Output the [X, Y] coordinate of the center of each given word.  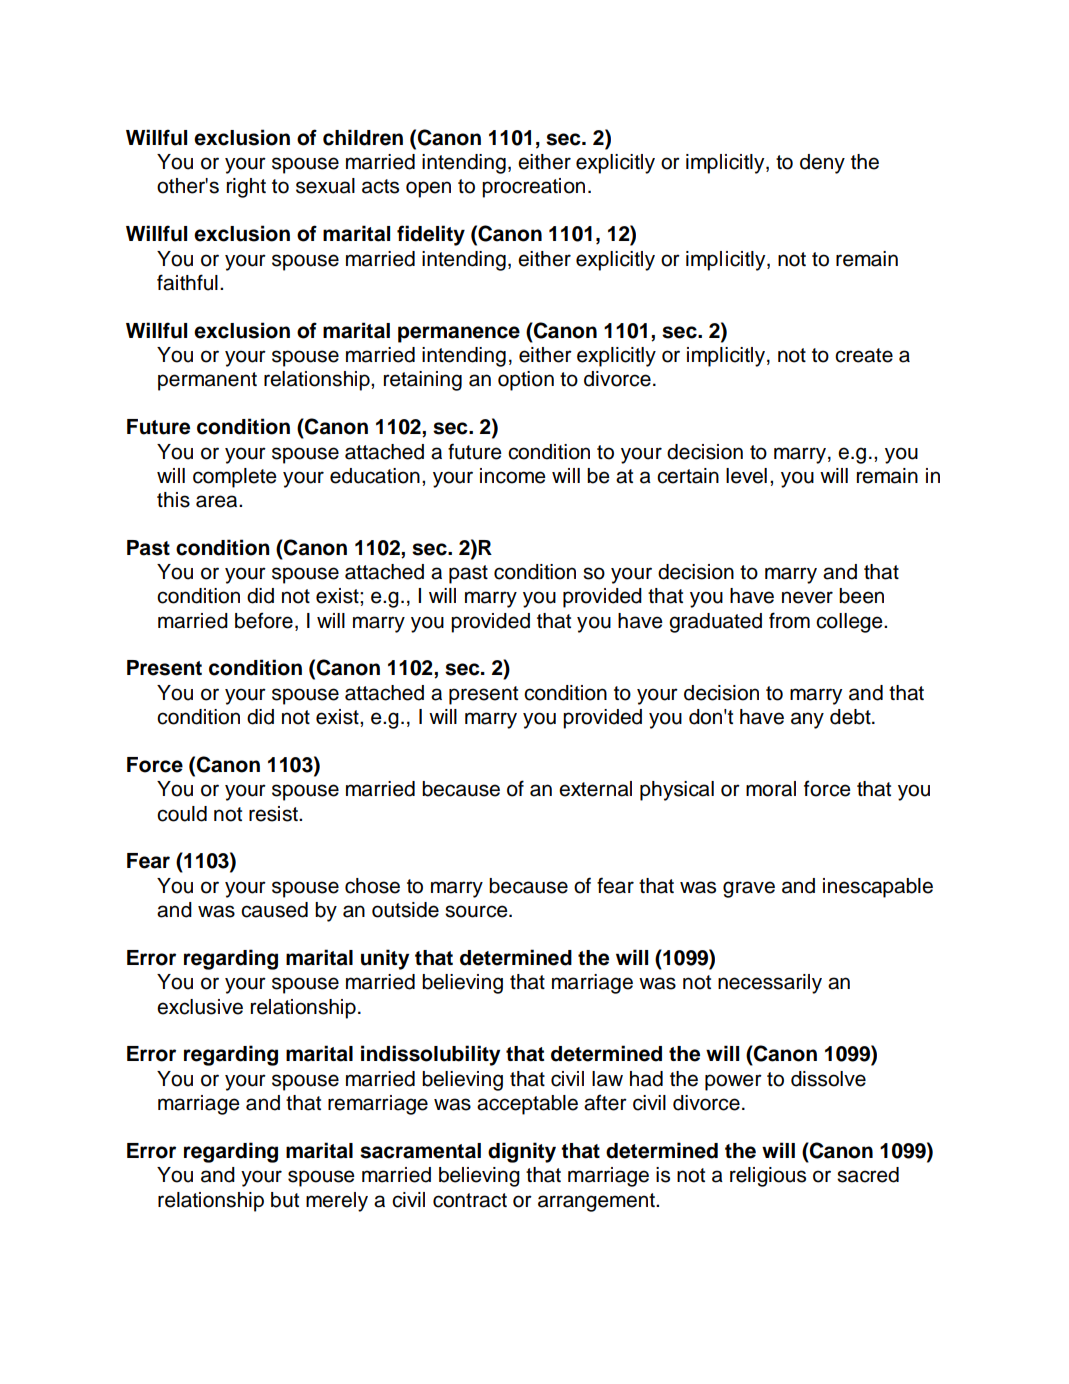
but [285, 1200]
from [789, 620]
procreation [533, 188]
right [246, 188]
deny [822, 164]
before [264, 620]
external [595, 789]
